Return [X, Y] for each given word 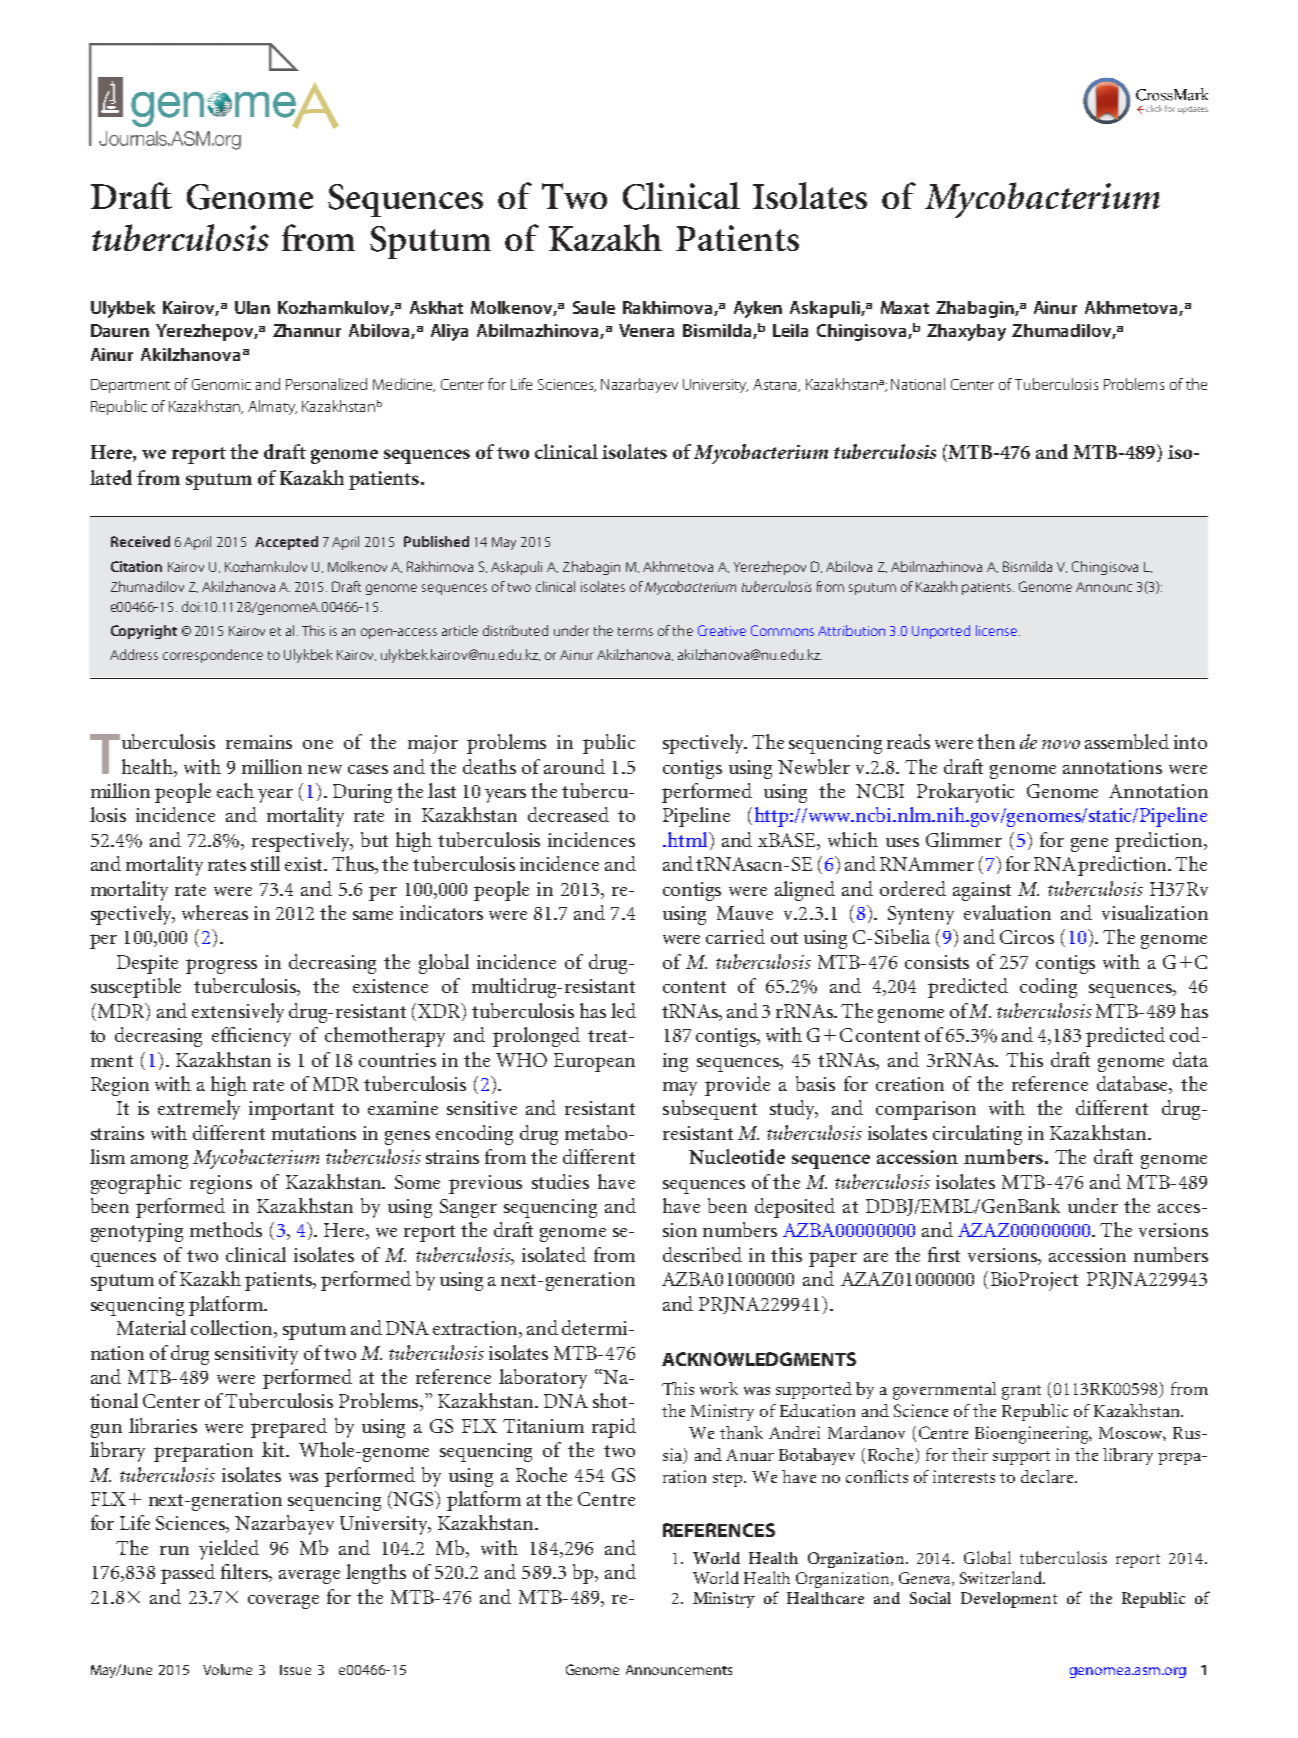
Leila [790, 330]
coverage [283, 1602]
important [291, 1110]
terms [635, 631]
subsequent [710, 1110]
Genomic [221, 384]
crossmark [1143, 89]
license [998, 630]
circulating [977, 1135]
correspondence [213, 656]
